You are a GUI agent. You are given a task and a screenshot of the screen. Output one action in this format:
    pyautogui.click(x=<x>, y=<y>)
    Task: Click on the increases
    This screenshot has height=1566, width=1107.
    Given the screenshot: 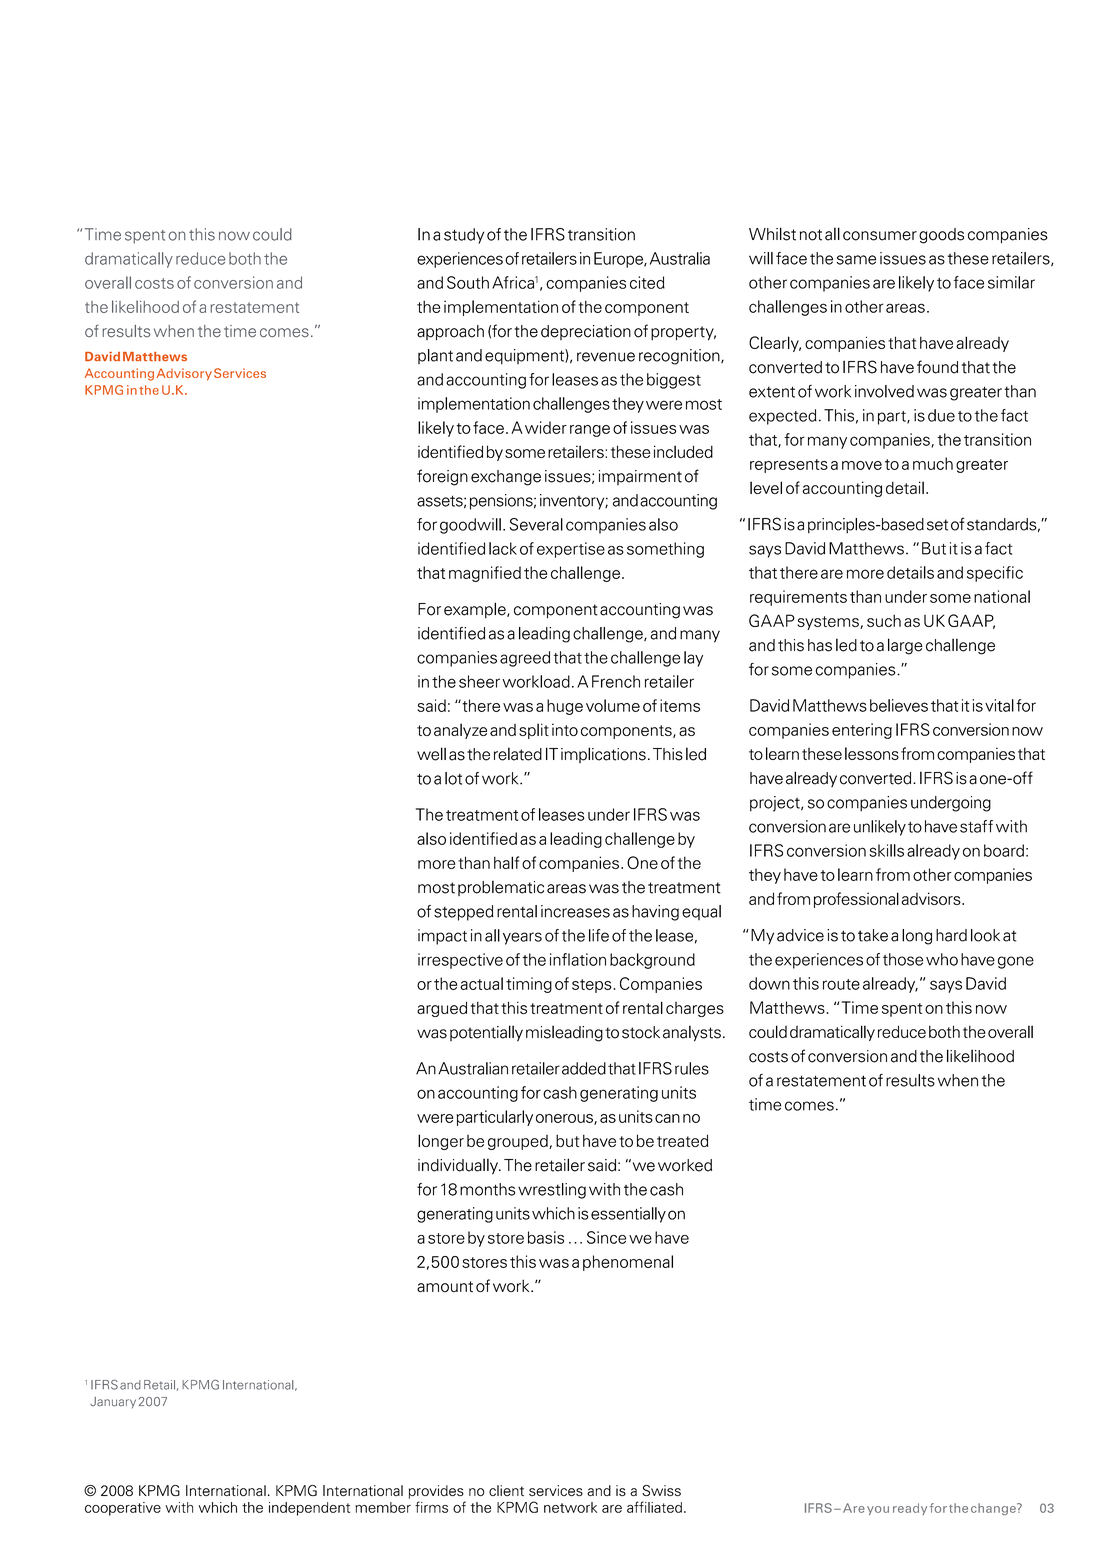 What is the action you would take?
    pyautogui.click(x=575, y=911)
